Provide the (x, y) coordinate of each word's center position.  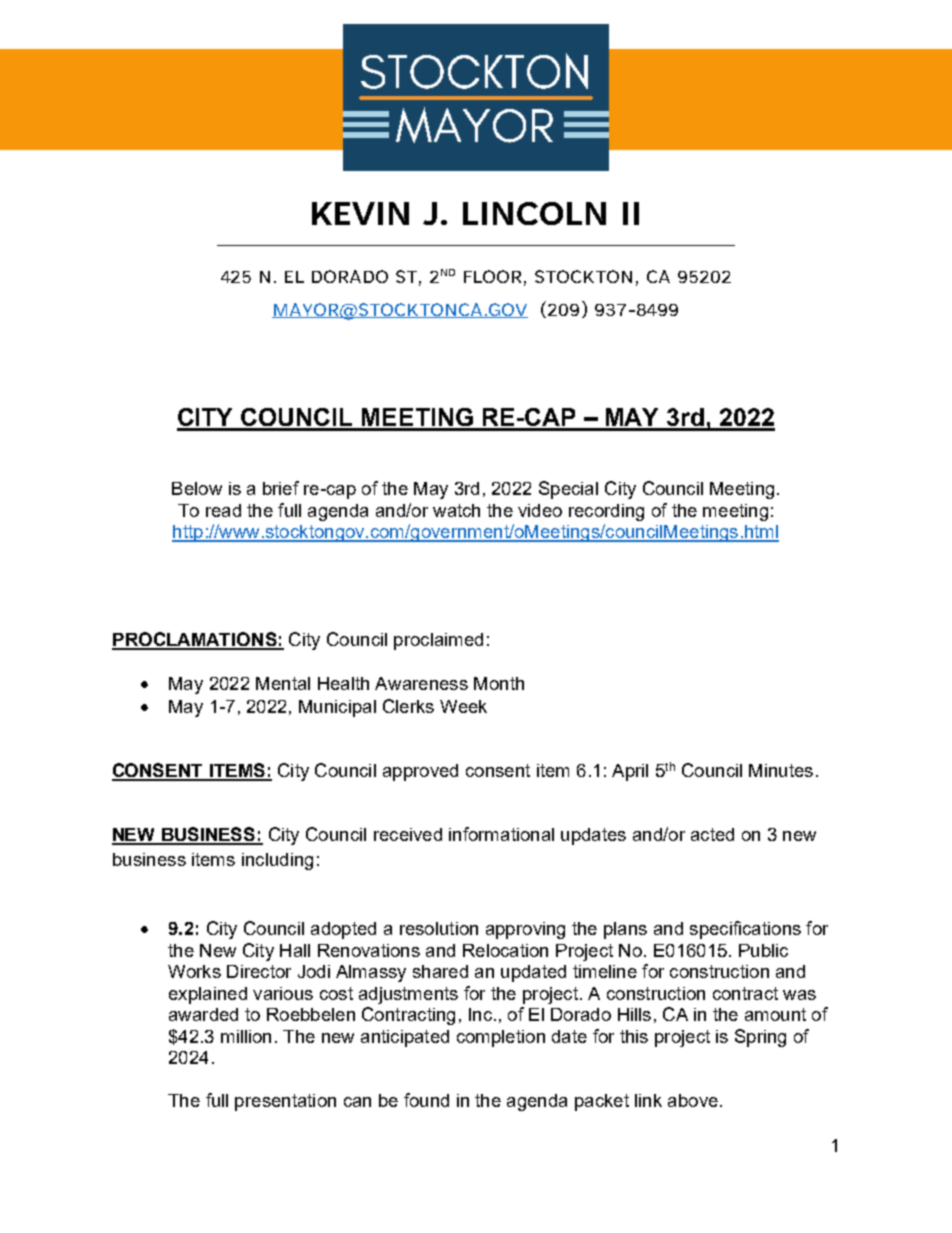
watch (456, 510)
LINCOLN (534, 213)
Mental (283, 683)
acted (712, 834)
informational (501, 834)
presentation (285, 1102)
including (277, 861)
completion (501, 1038)
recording (606, 512)
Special (568, 490)
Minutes (781, 770)
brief (281, 488)
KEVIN (360, 213)
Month (499, 683)
